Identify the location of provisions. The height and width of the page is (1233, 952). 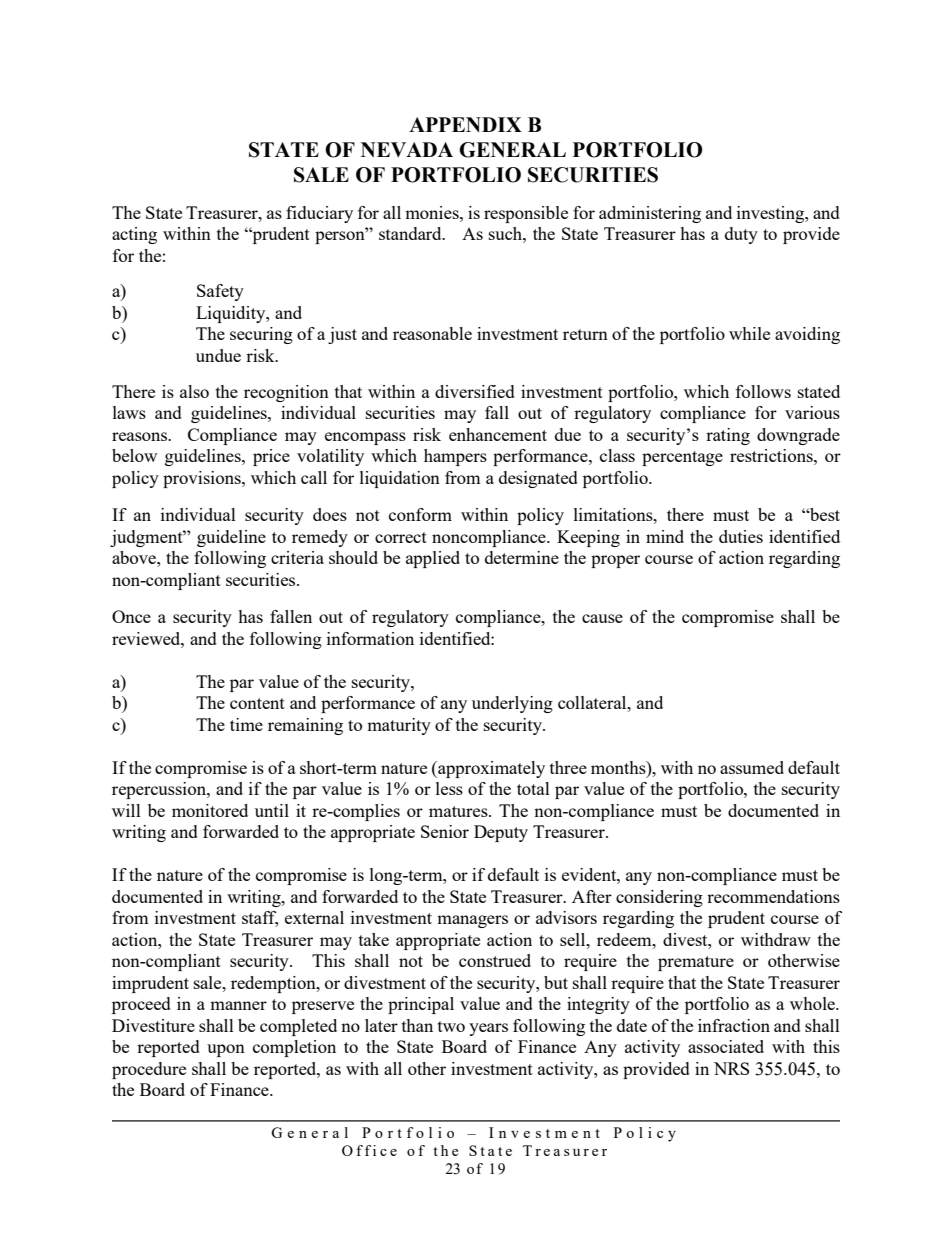
(203, 479).
